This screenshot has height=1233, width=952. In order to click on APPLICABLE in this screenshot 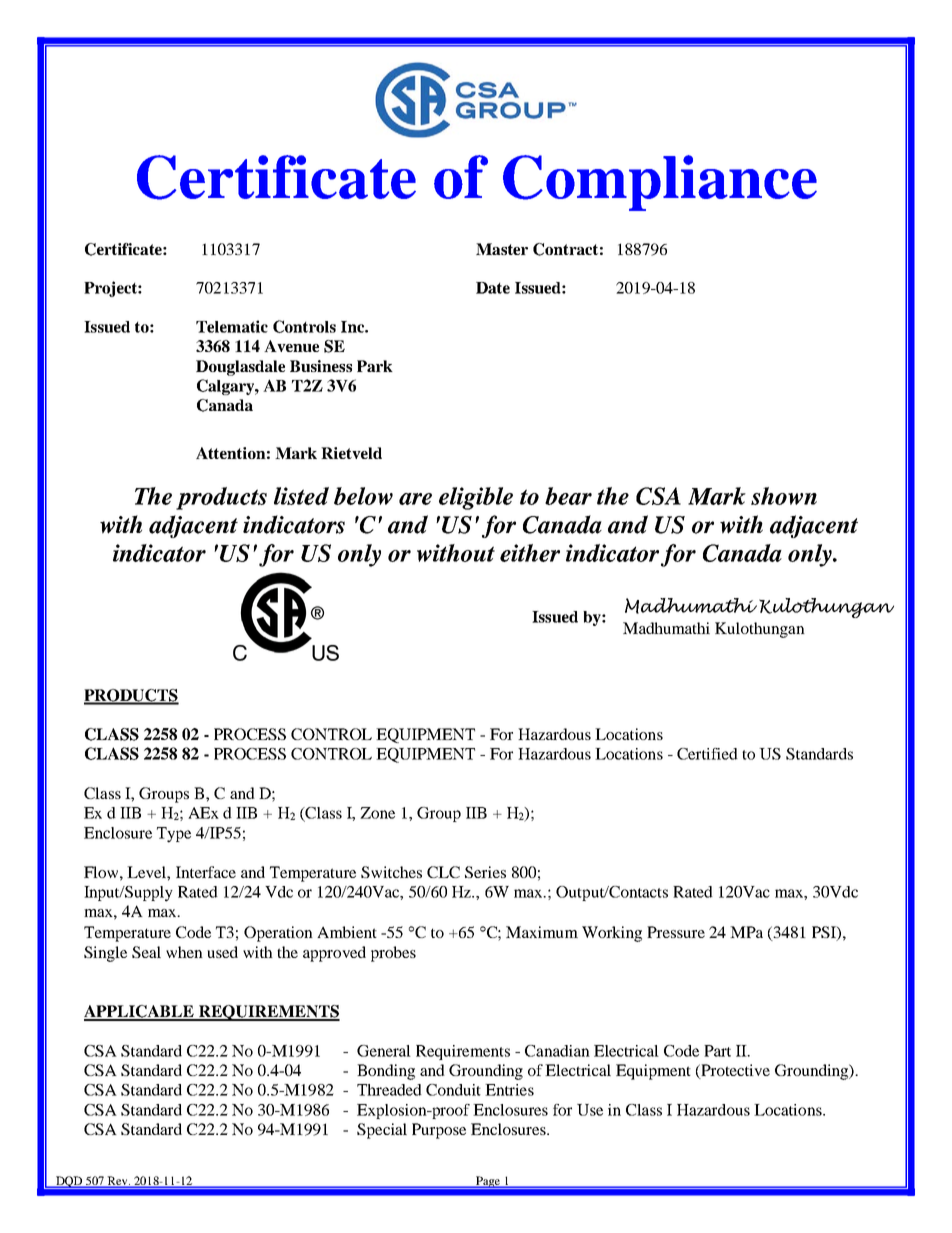, I will do `click(140, 1012)`.
